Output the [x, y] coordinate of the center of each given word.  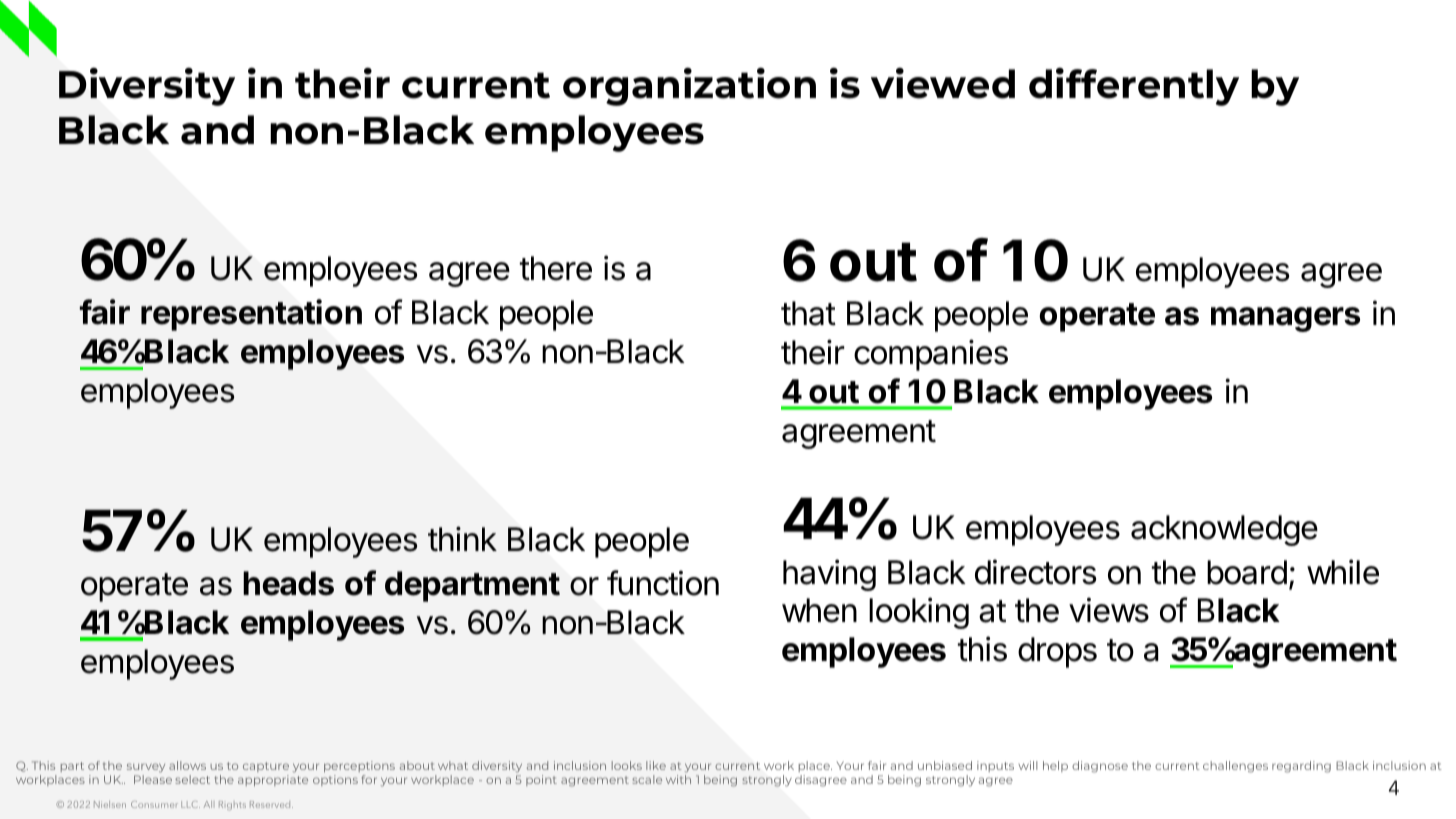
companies [931, 355]
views [1109, 610]
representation [251, 315]
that [808, 313]
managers [1285, 319]
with [678, 779]
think [462, 538]
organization [689, 87]
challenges [1235, 767]
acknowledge [1224, 530]
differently [1134, 87]
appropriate [273, 780]
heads [288, 583]
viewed [943, 83]
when [819, 610]
